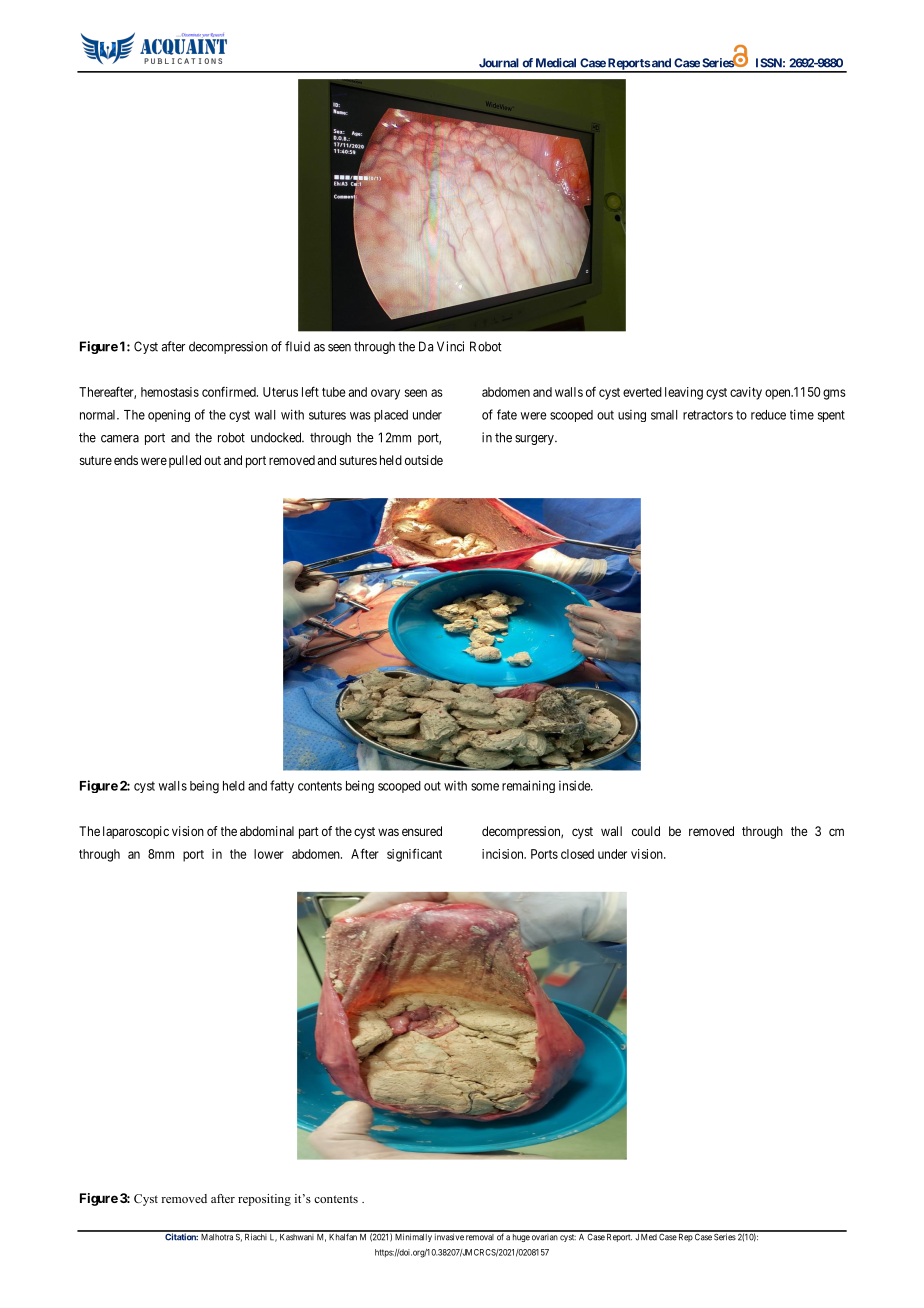  I want to click on Medical, so click(556, 63).
